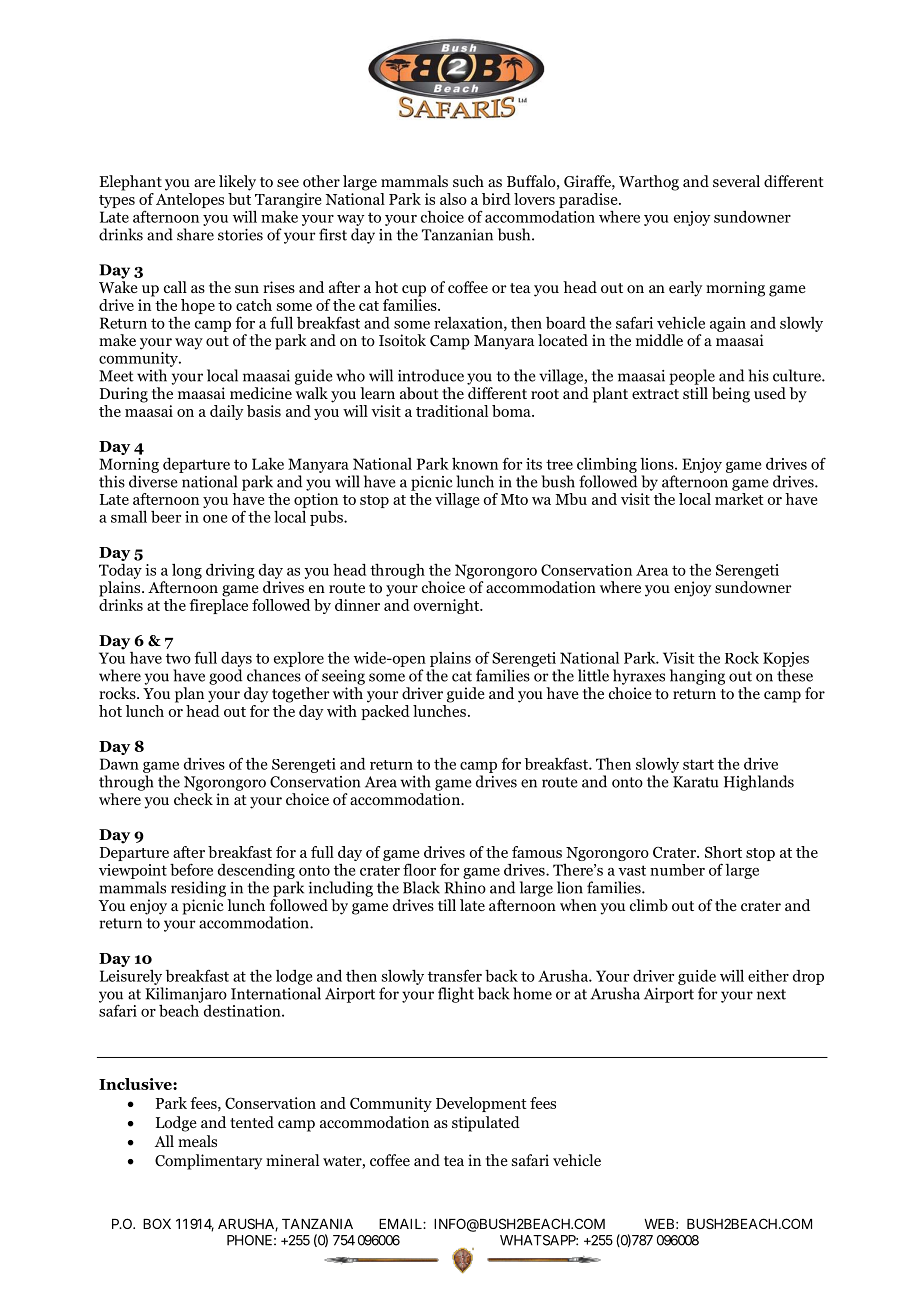 This screenshot has width=924, height=1307. I want to click on Rhino, so click(465, 887).
